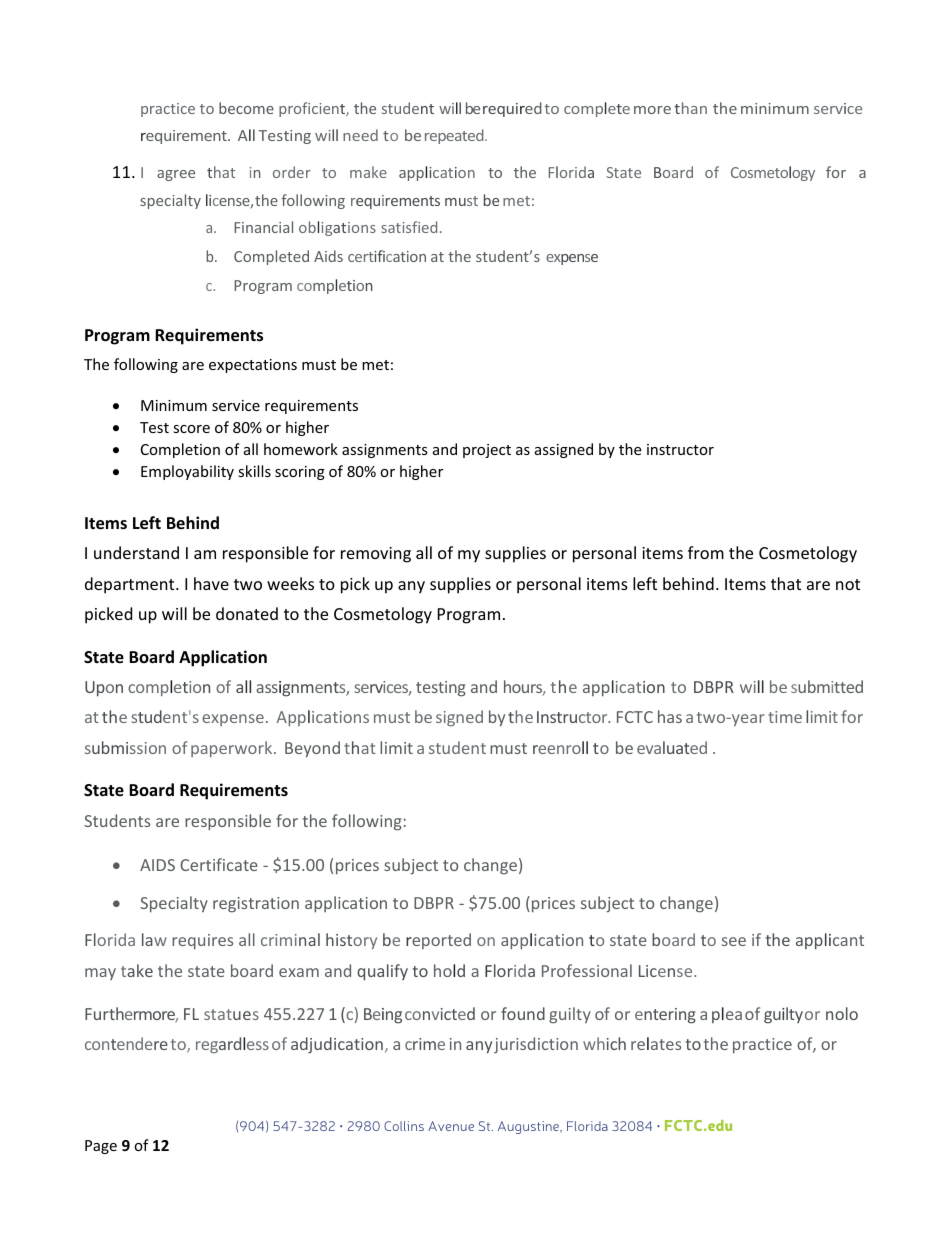 The height and width of the screenshot is (1233, 952). Describe the element at coordinates (734, 941) in the screenshot. I see `see` at that location.
